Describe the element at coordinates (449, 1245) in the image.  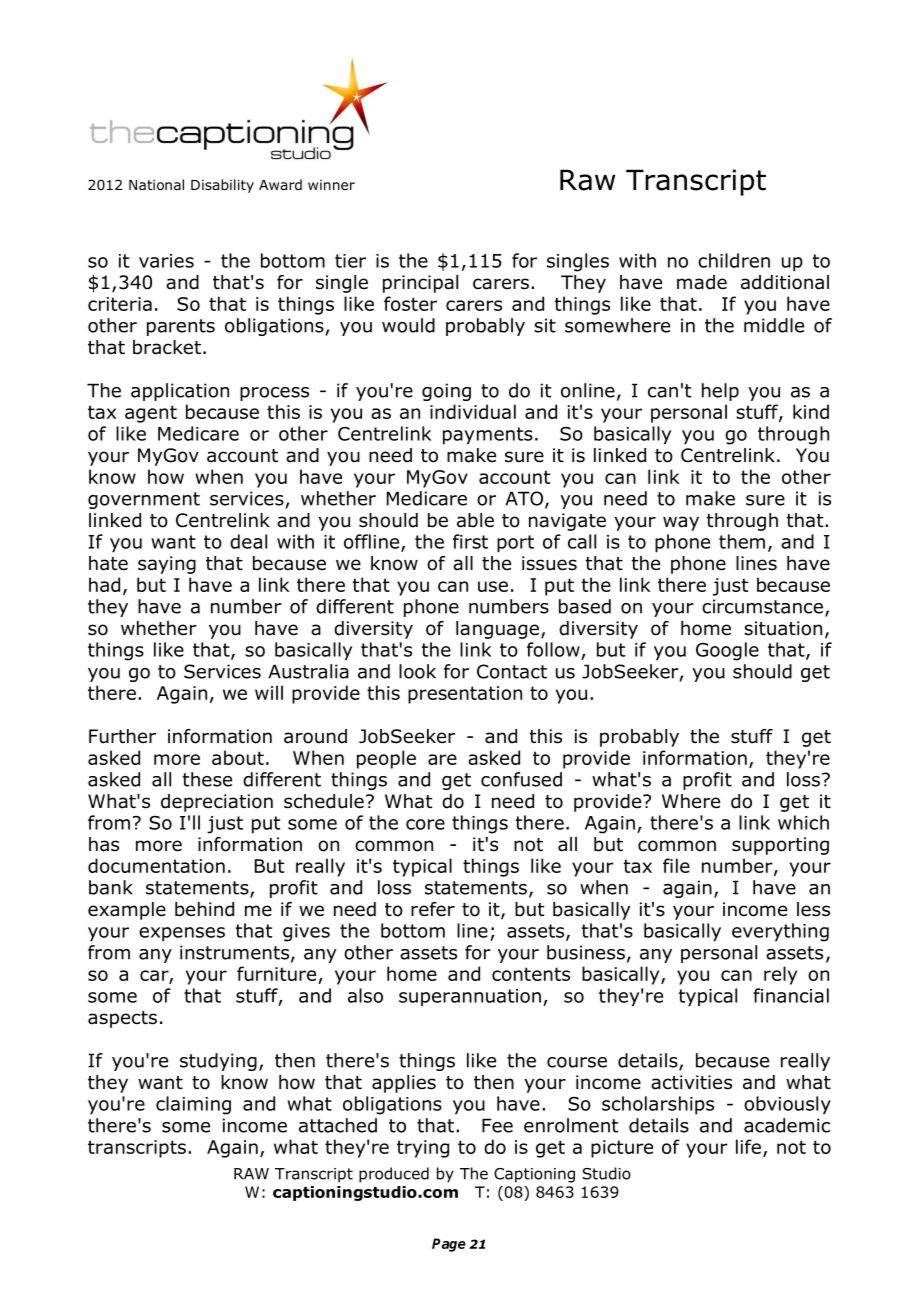
I see `Page` at that location.
